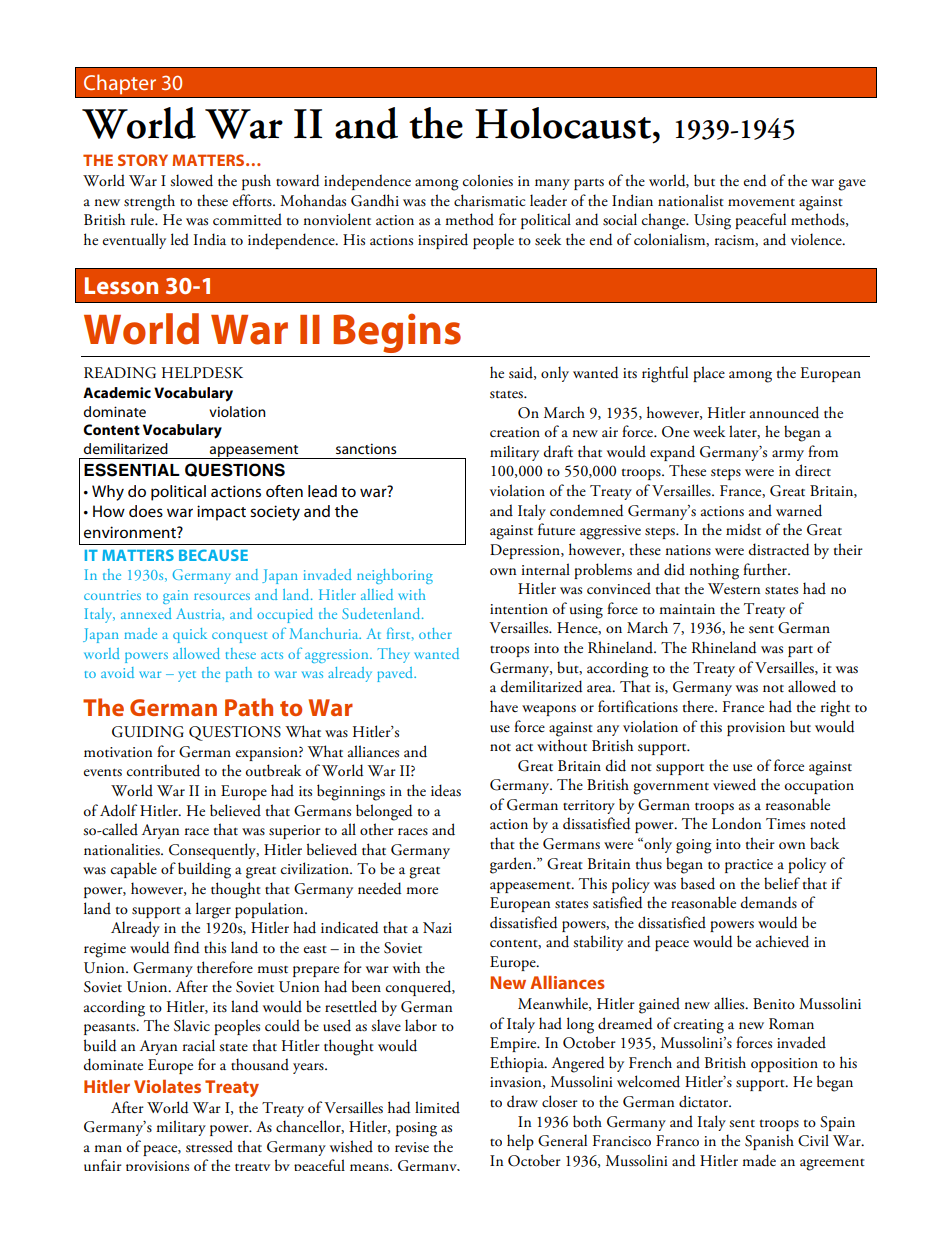  Describe the element at coordinates (515, 432) in the screenshot. I see `creation` at that location.
